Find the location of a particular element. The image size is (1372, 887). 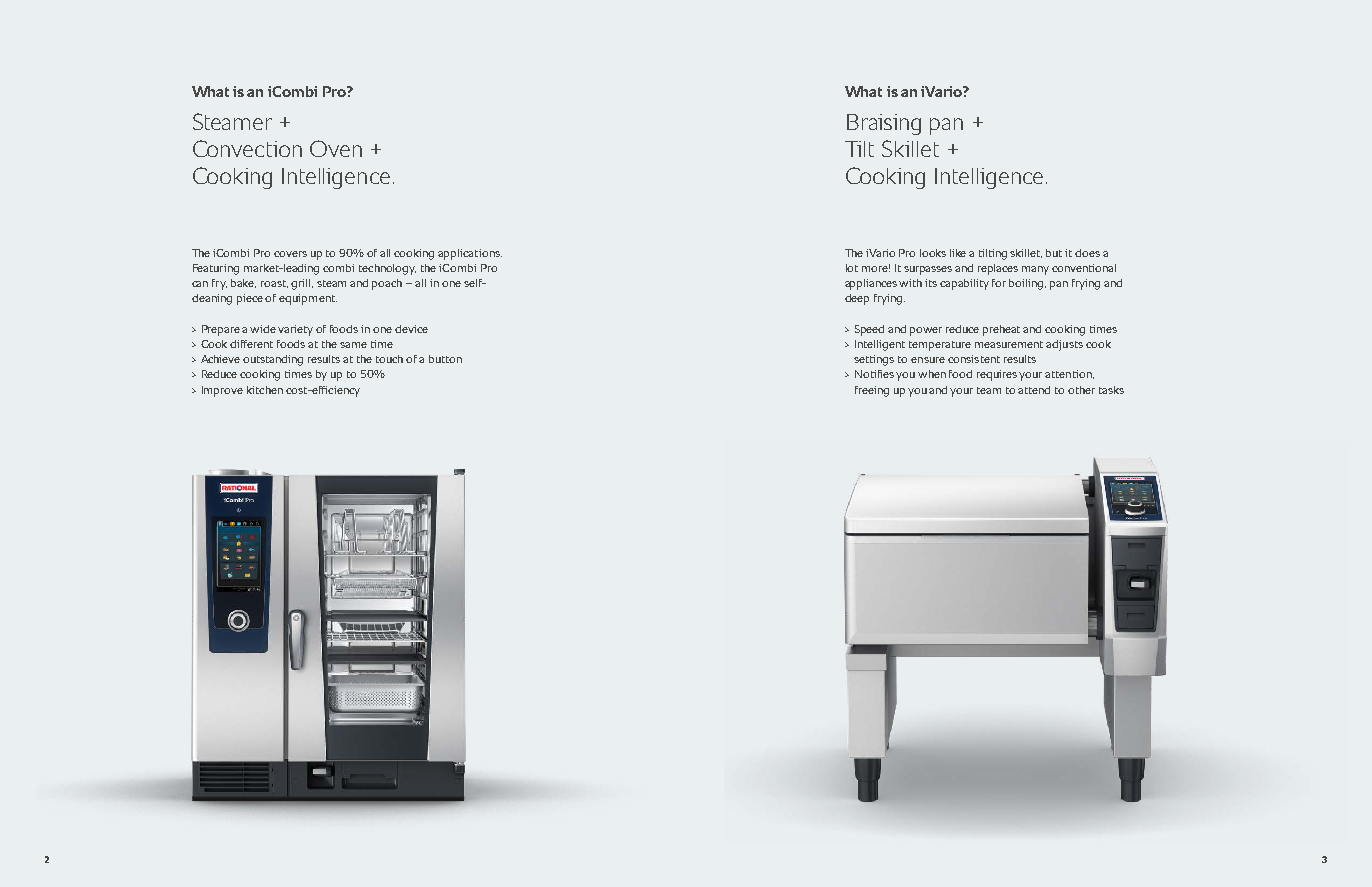

like is located at coordinates (958, 253).
